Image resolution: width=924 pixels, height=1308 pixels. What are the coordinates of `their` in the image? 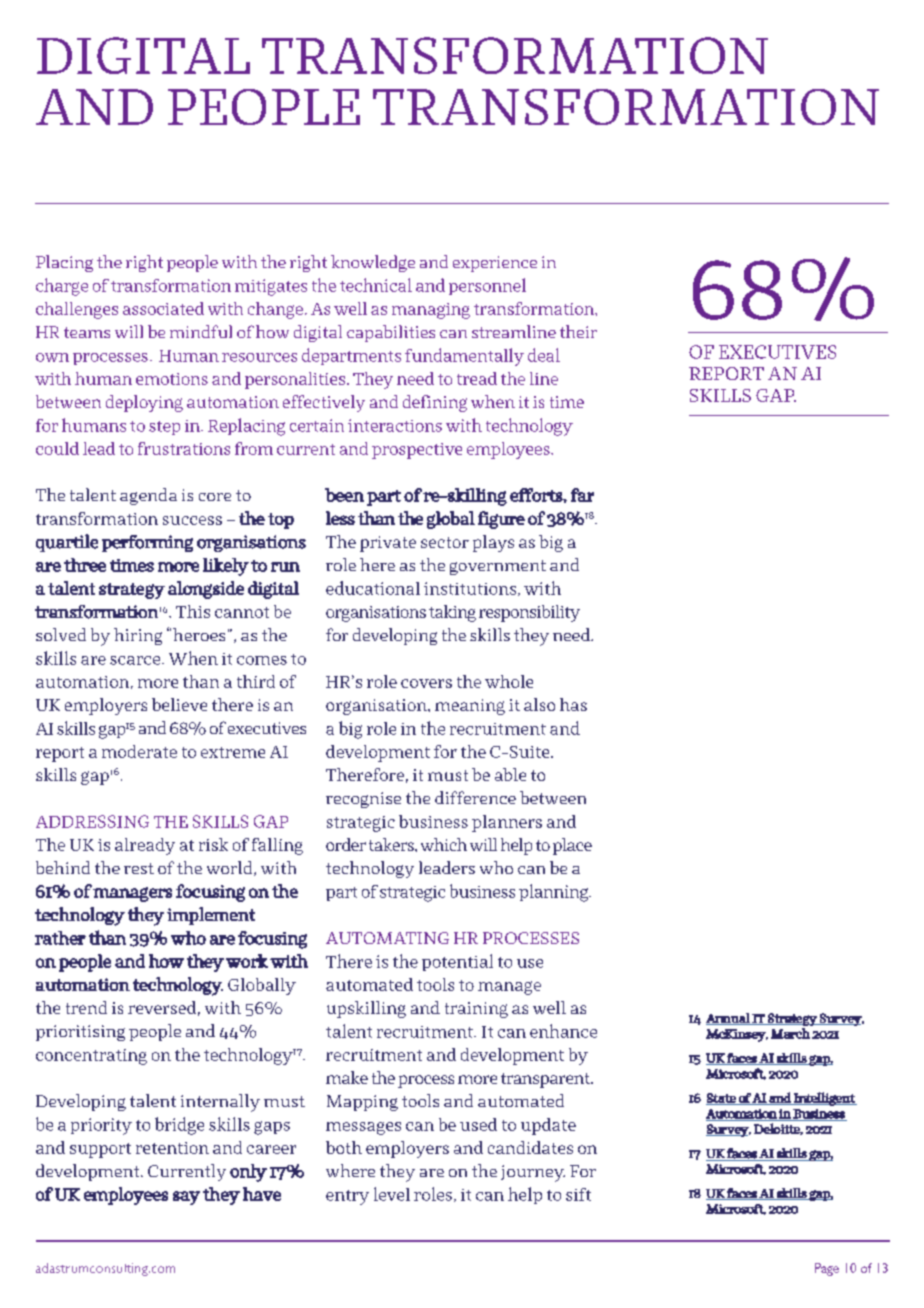 It's located at (578, 331).
